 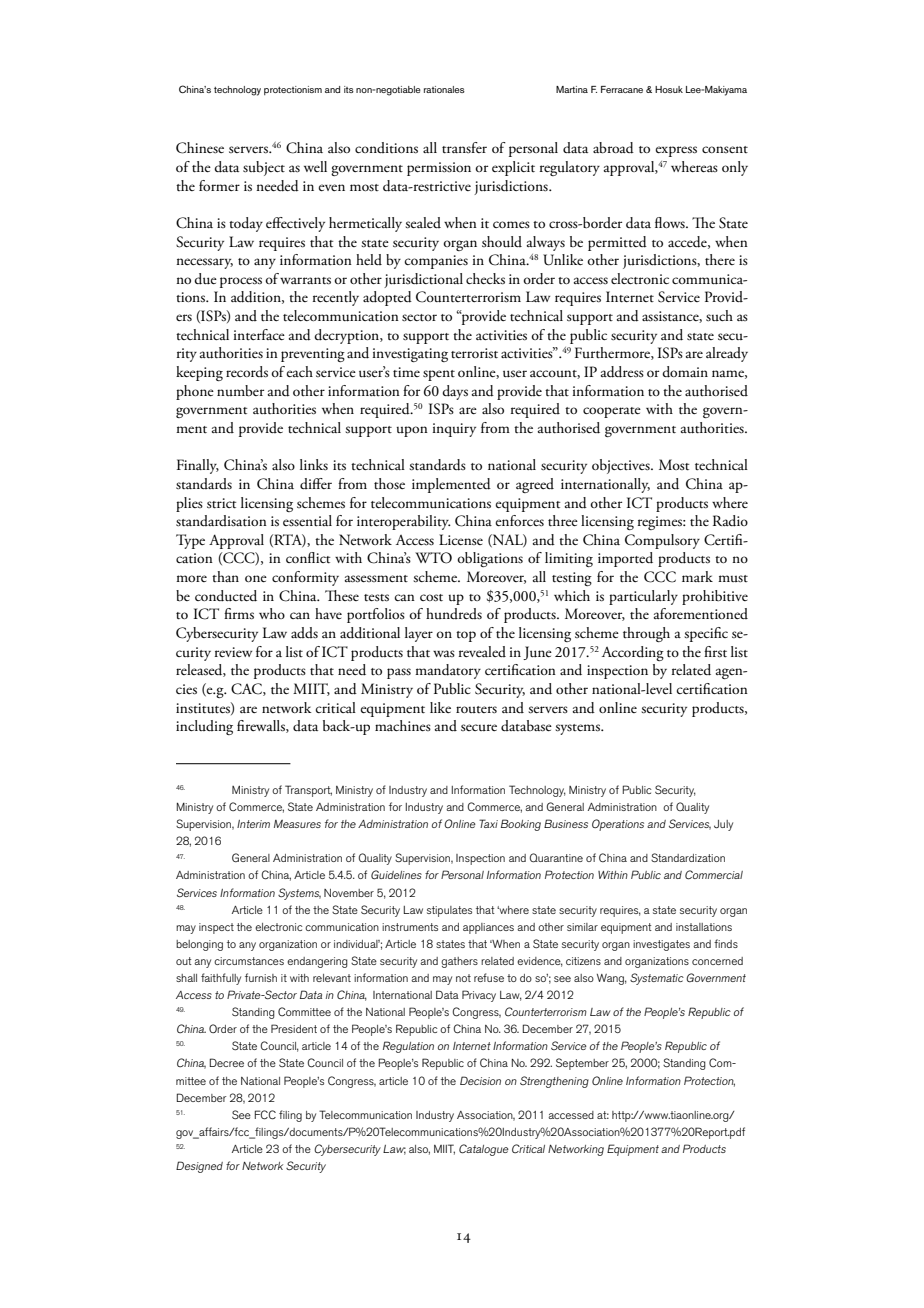 I want to click on July, so click(x=723, y=825).
